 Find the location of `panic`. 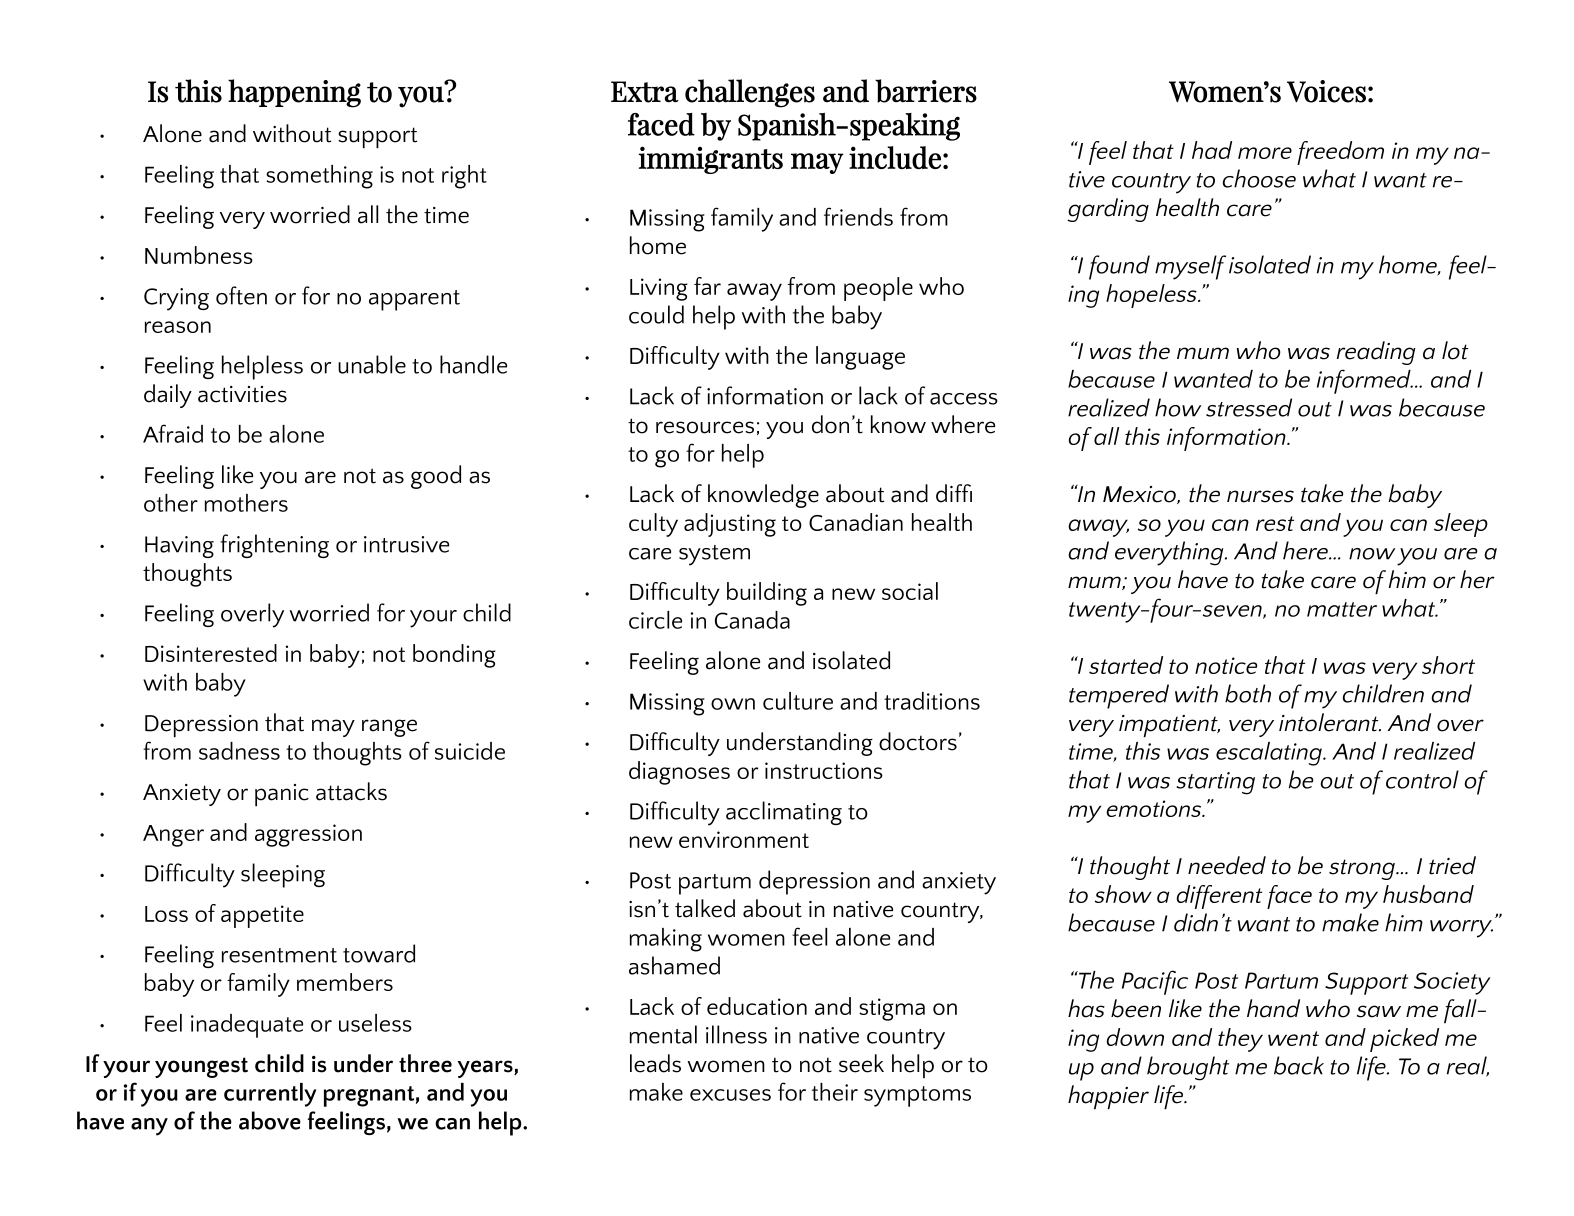

panic is located at coordinates (282, 795).
